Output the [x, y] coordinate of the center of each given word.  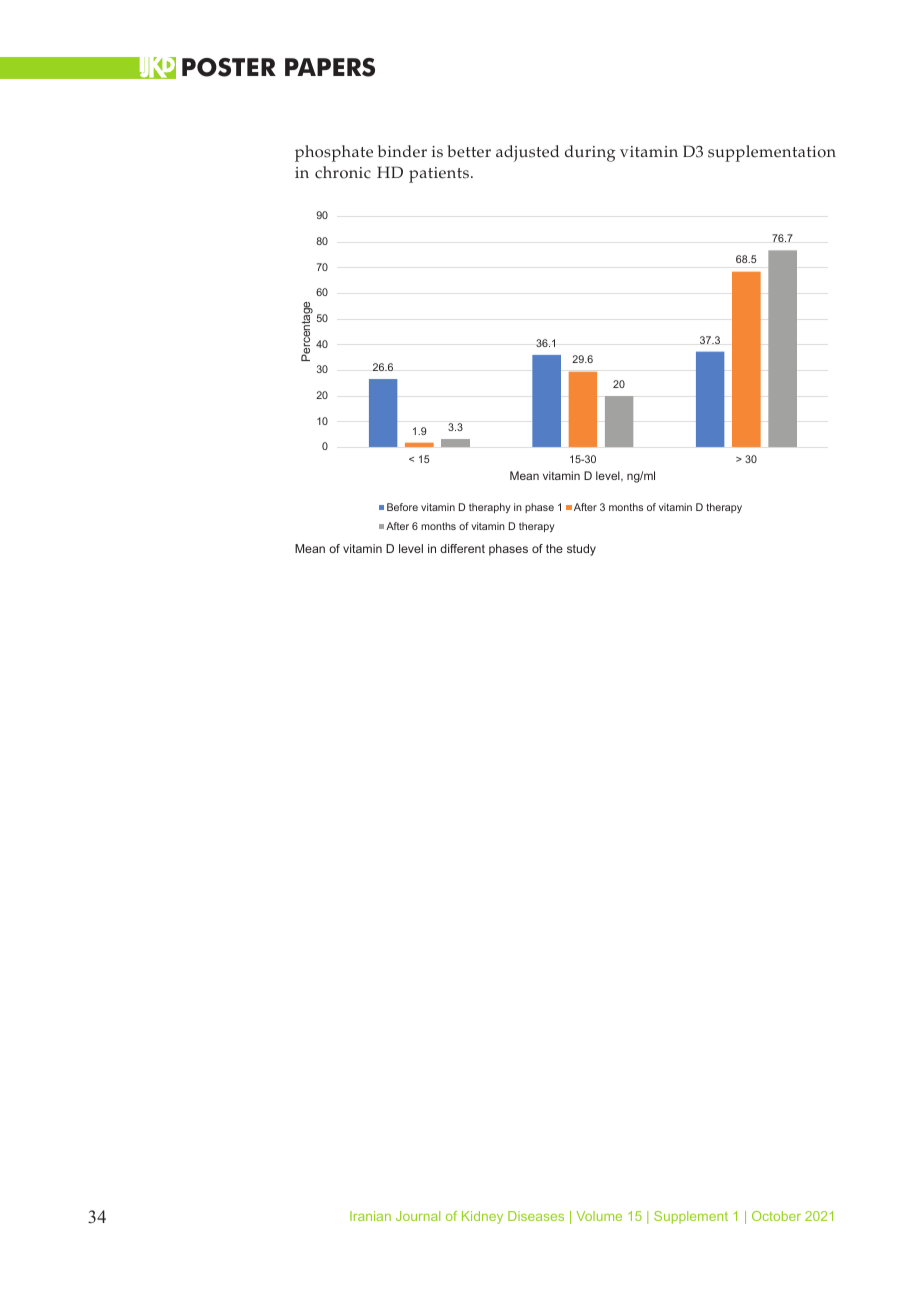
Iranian [370, 1216]
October [776, 1216]
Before [402, 507]
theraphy [490, 508]
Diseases [536, 1216]
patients [439, 175]
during [590, 153]
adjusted [527, 153]
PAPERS [330, 67]
